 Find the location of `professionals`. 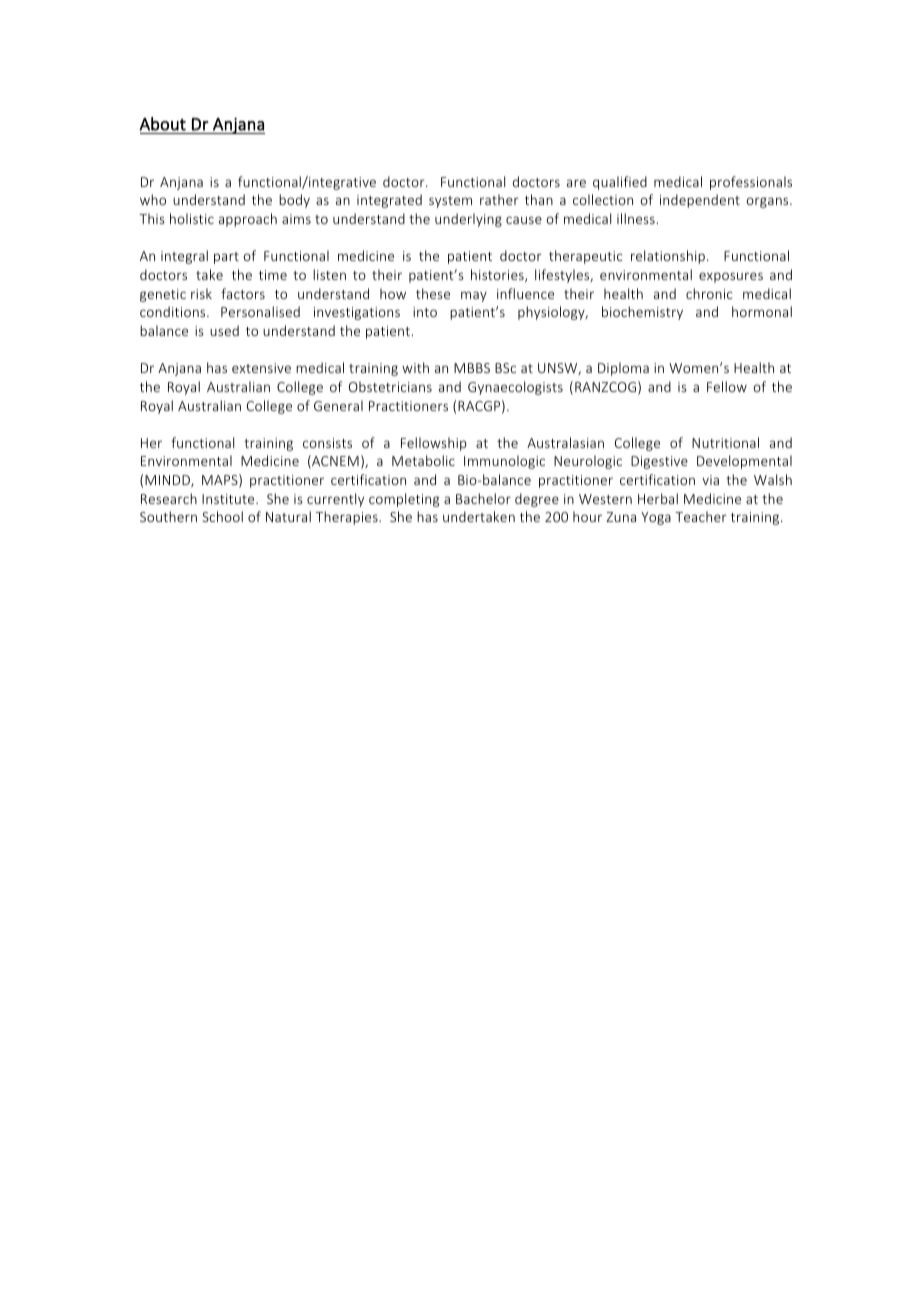

professionals is located at coordinates (751, 183).
